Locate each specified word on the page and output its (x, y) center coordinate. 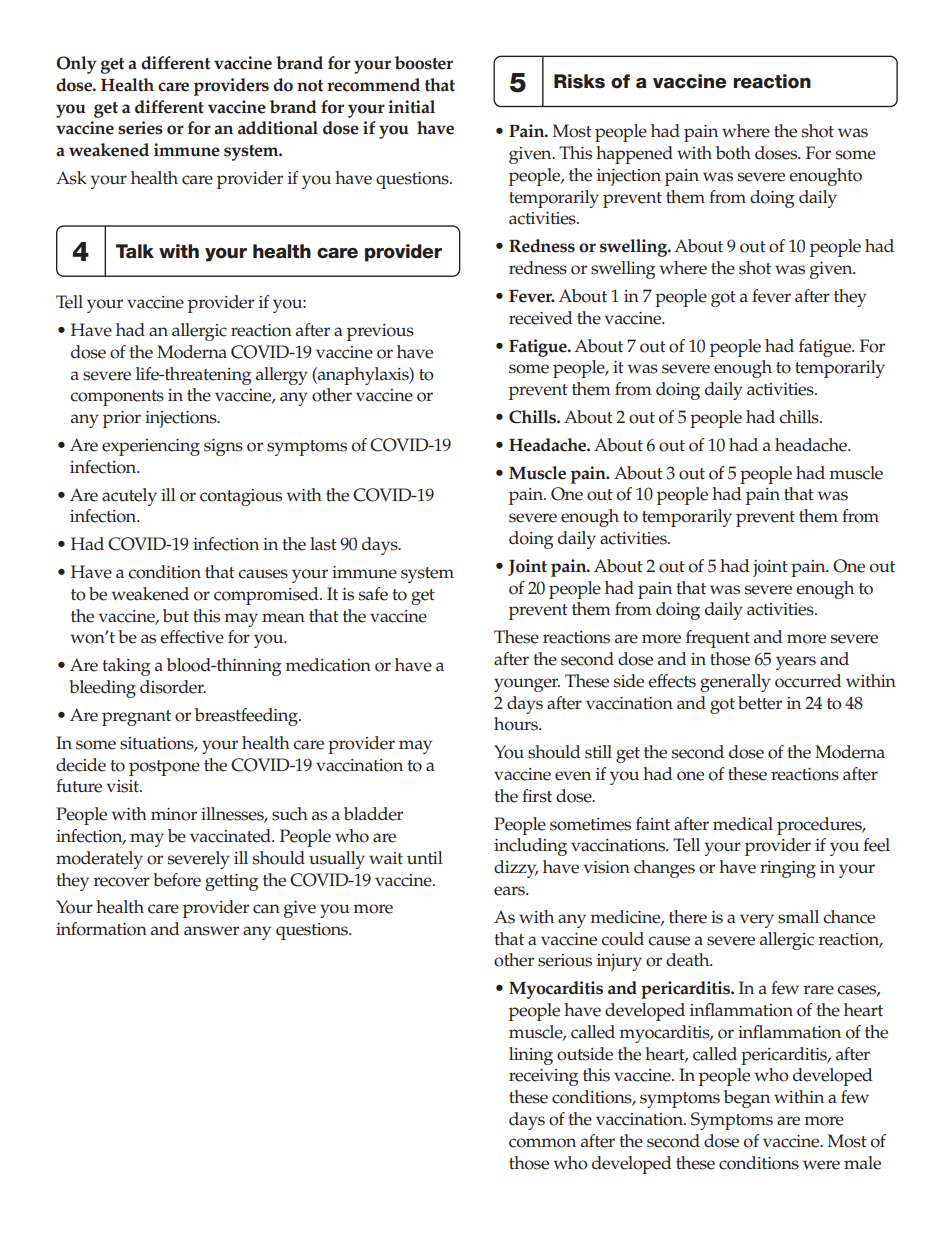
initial (411, 107)
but (176, 615)
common (542, 1143)
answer (211, 931)
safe (373, 594)
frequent (718, 639)
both (733, 153)
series (140, 128)
